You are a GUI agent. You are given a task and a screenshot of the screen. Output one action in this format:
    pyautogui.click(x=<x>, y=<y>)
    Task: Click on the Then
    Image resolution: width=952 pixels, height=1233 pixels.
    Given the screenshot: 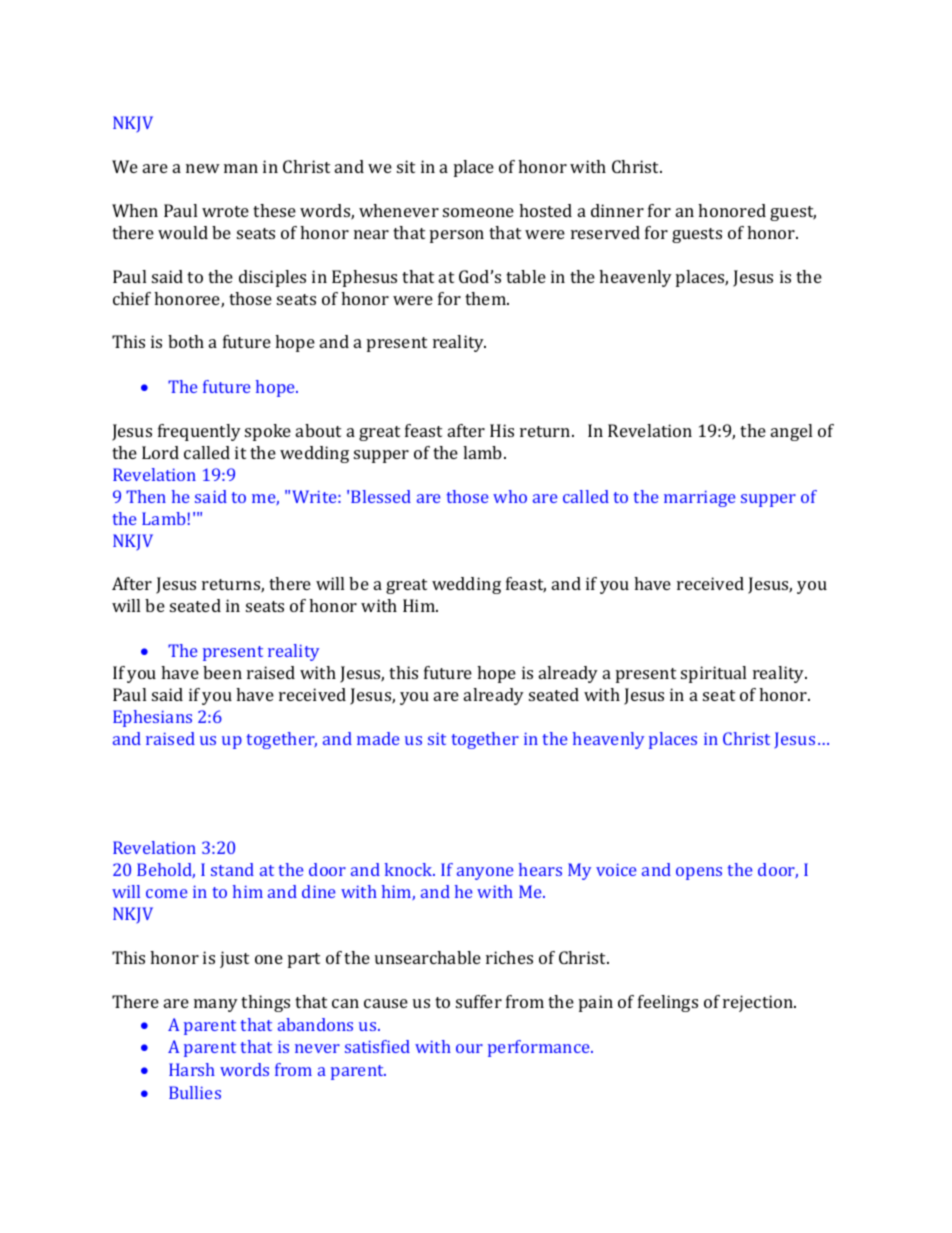 What is the action you would take?
    pyautogui.click(x=146, y=496)
